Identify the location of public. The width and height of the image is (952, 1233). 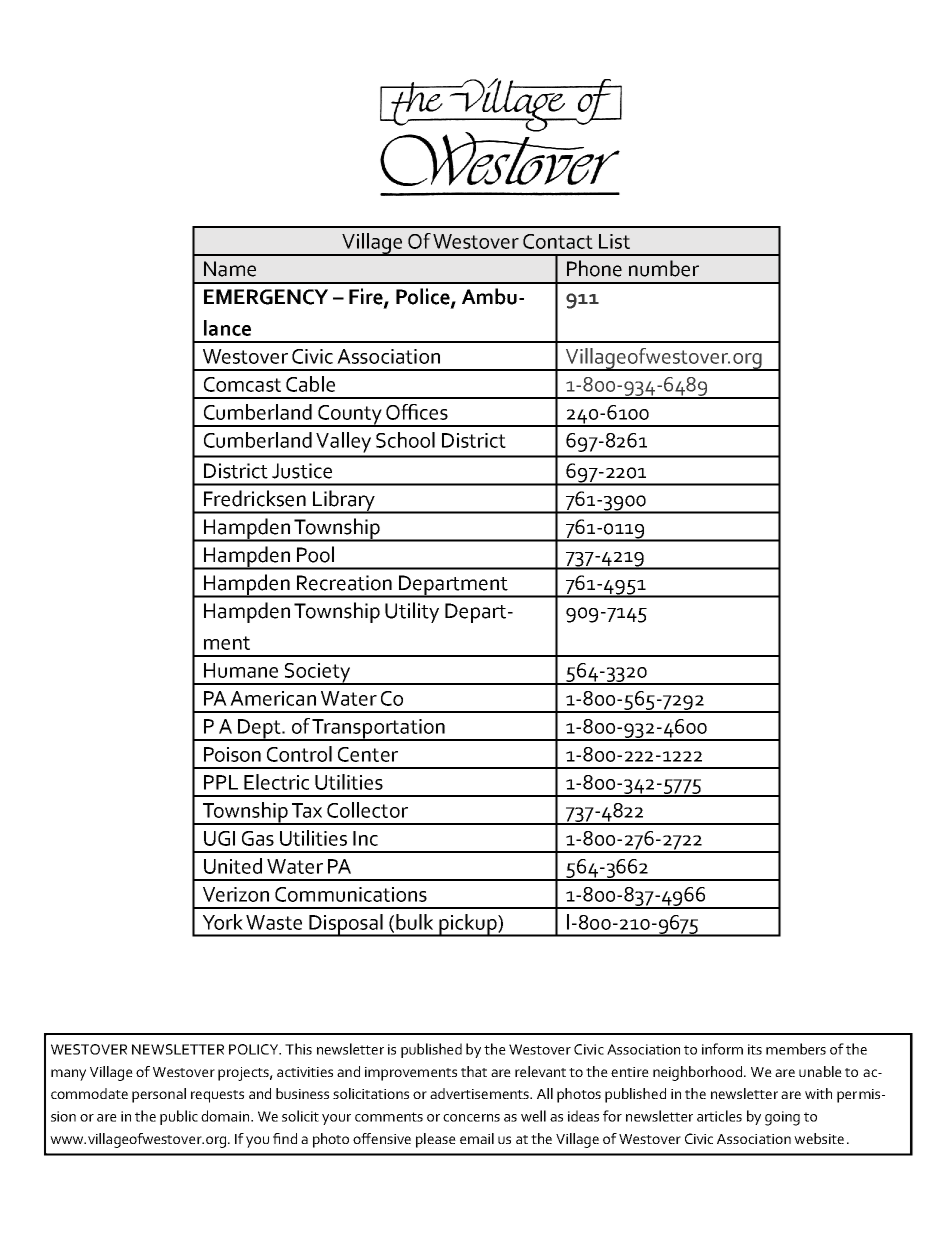
(179, 1117).
